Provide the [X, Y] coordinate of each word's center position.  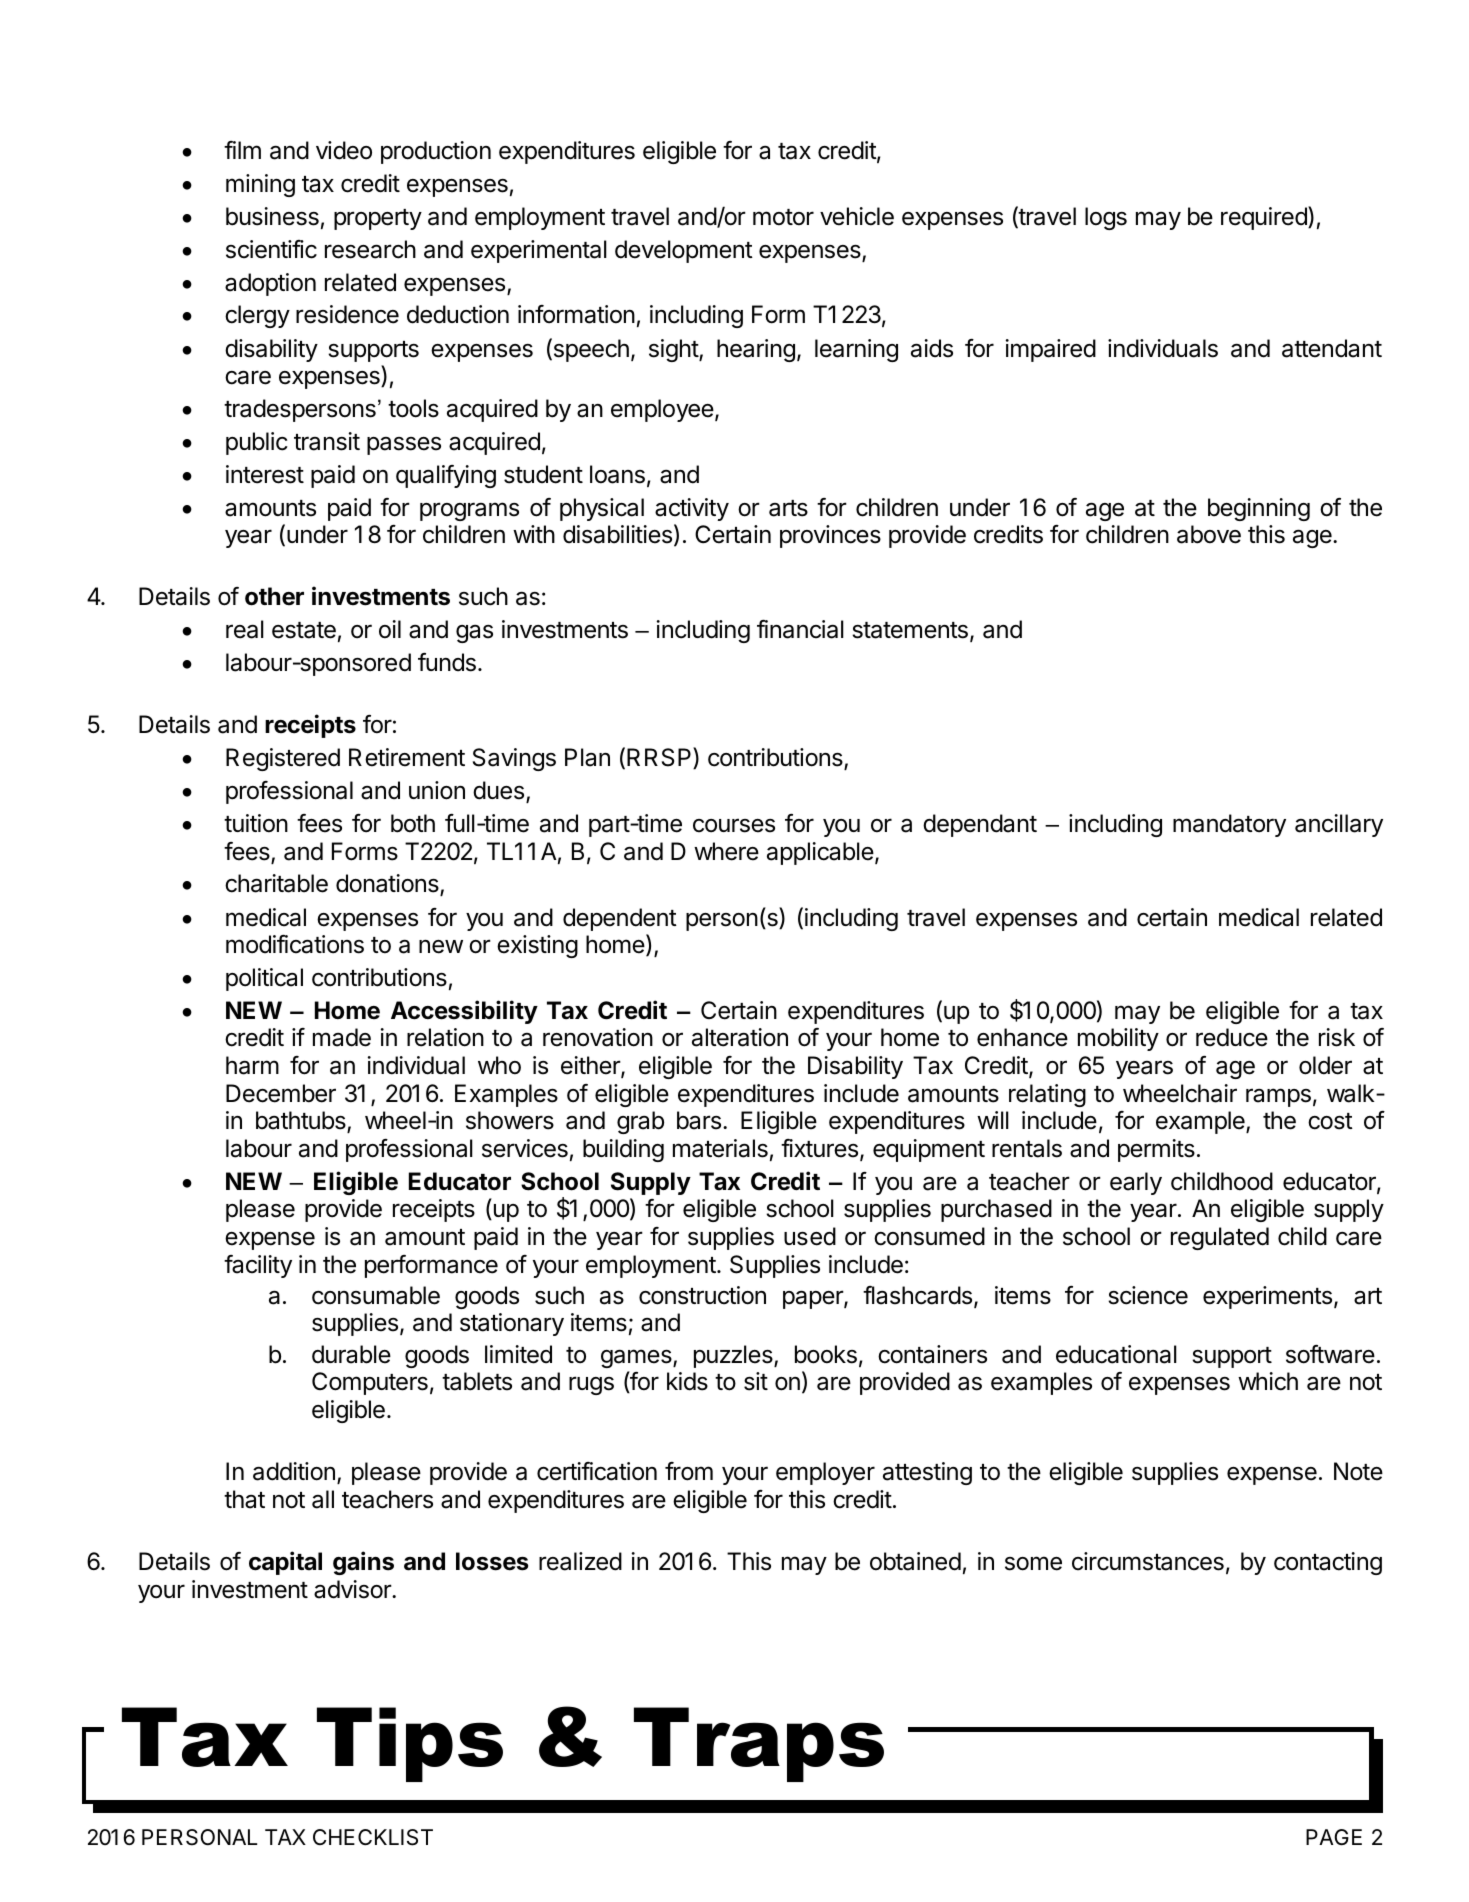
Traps [759, 1744]
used [810, 1236]
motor [783, 217]
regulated [1220, 1238]
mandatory [1229, 825]
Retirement [407, 757]
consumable [376, 1295]
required [1265, 218]
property [378, 219]
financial [800, 629]
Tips [410, 1744]
